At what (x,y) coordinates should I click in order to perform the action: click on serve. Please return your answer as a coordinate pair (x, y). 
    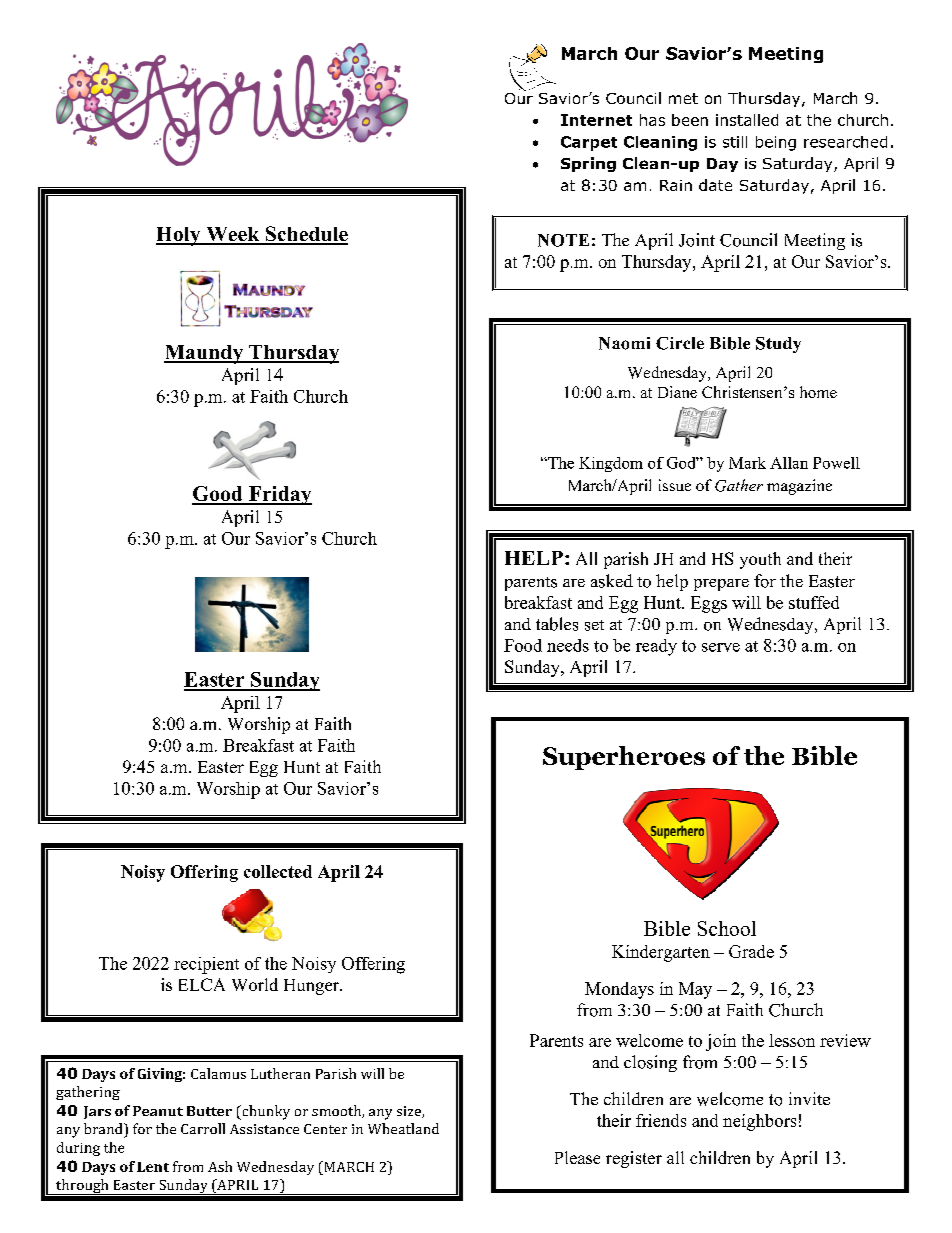
    Looking at the image, I should click on (721, 647).
